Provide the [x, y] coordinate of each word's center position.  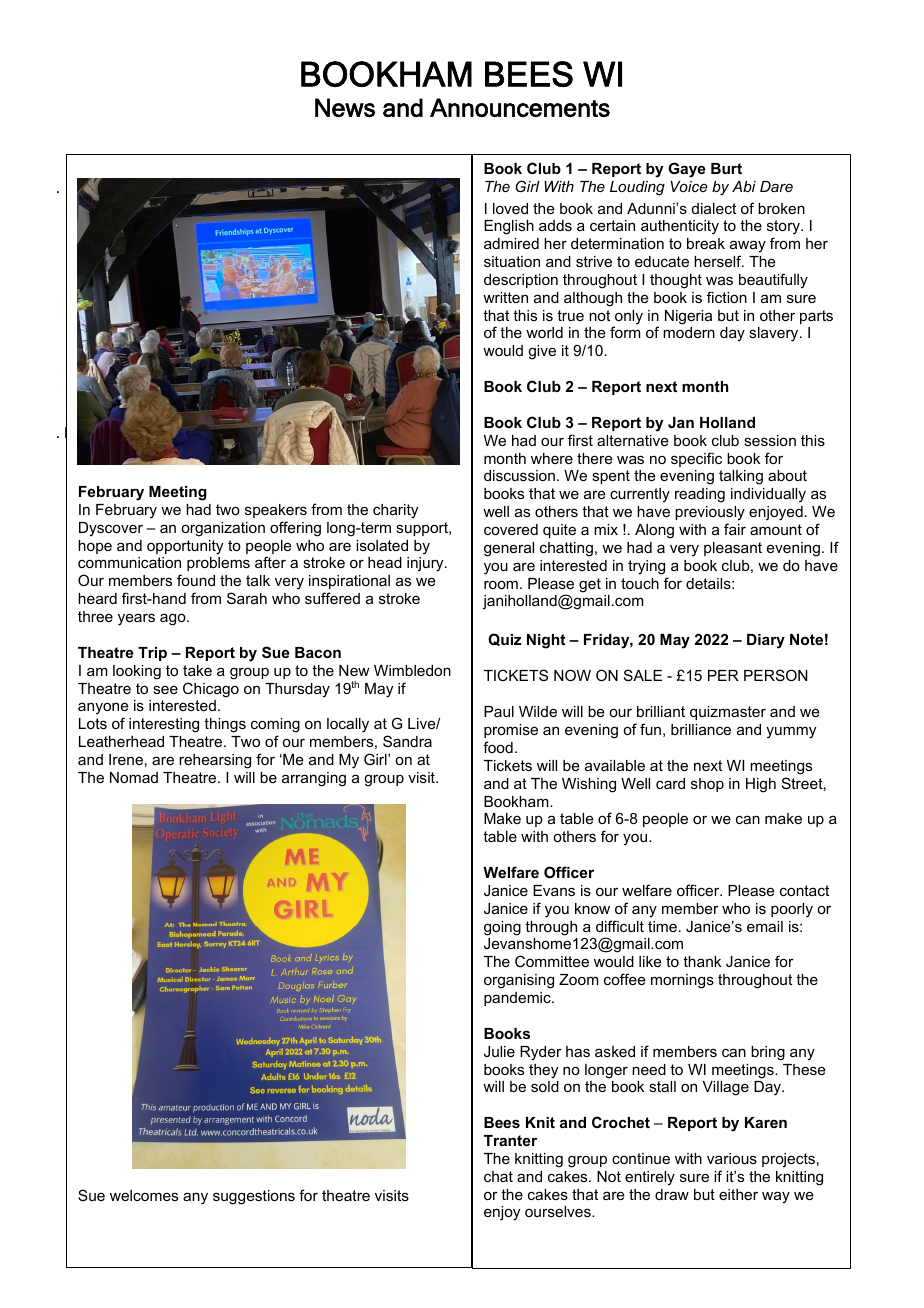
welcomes [144, 1195]
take [197, 670]
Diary [766, 641]
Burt [726, 168]
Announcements [520, 107]
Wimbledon [412, 670]
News [345, 107]
